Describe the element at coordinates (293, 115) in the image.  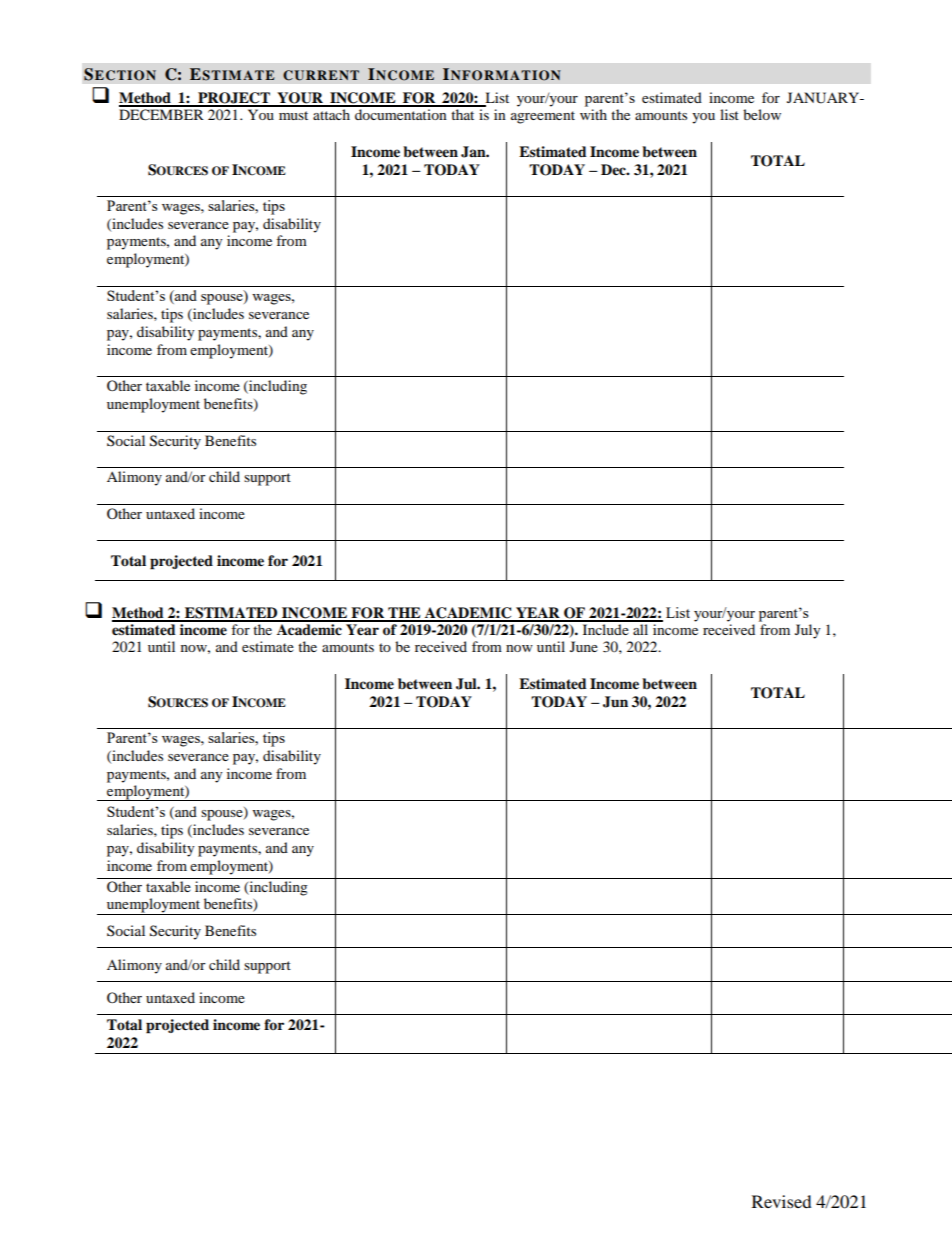
I see `must` at that location.
